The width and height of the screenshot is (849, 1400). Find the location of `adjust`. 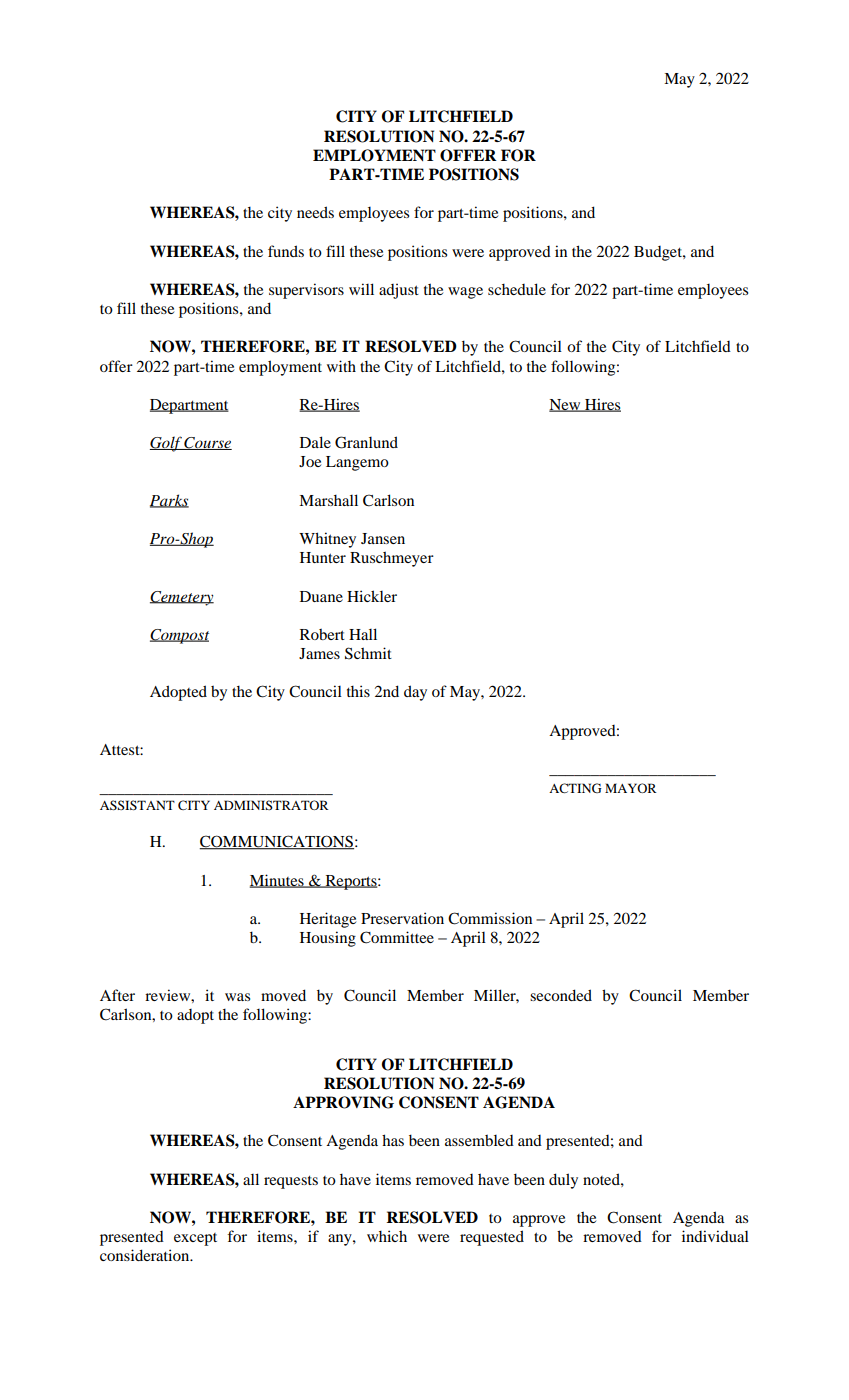

adjust is located at coordinates (399, 291).
